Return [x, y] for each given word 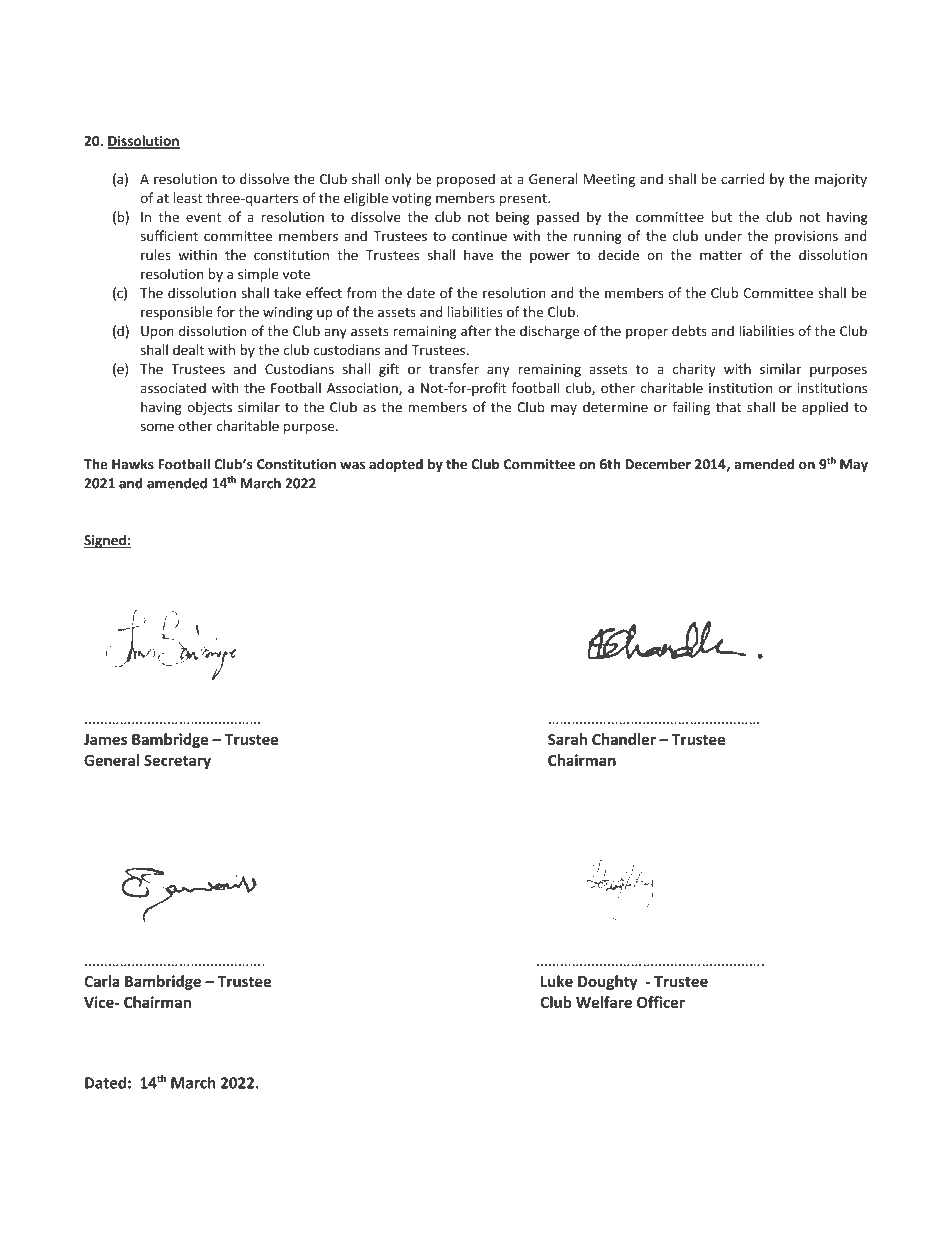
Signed [106, 541]
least [187, 198]
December [658, 464]
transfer [454, 368]
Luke [557, 981]
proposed [466, 180]
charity [694, 370]
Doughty [608, 982]
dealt [188, 349]
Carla [102, 981]
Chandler [624, 739]
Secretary [177, 762]
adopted [396, 465]
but [722, 216]
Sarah [567, 739]
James [105, 739]
